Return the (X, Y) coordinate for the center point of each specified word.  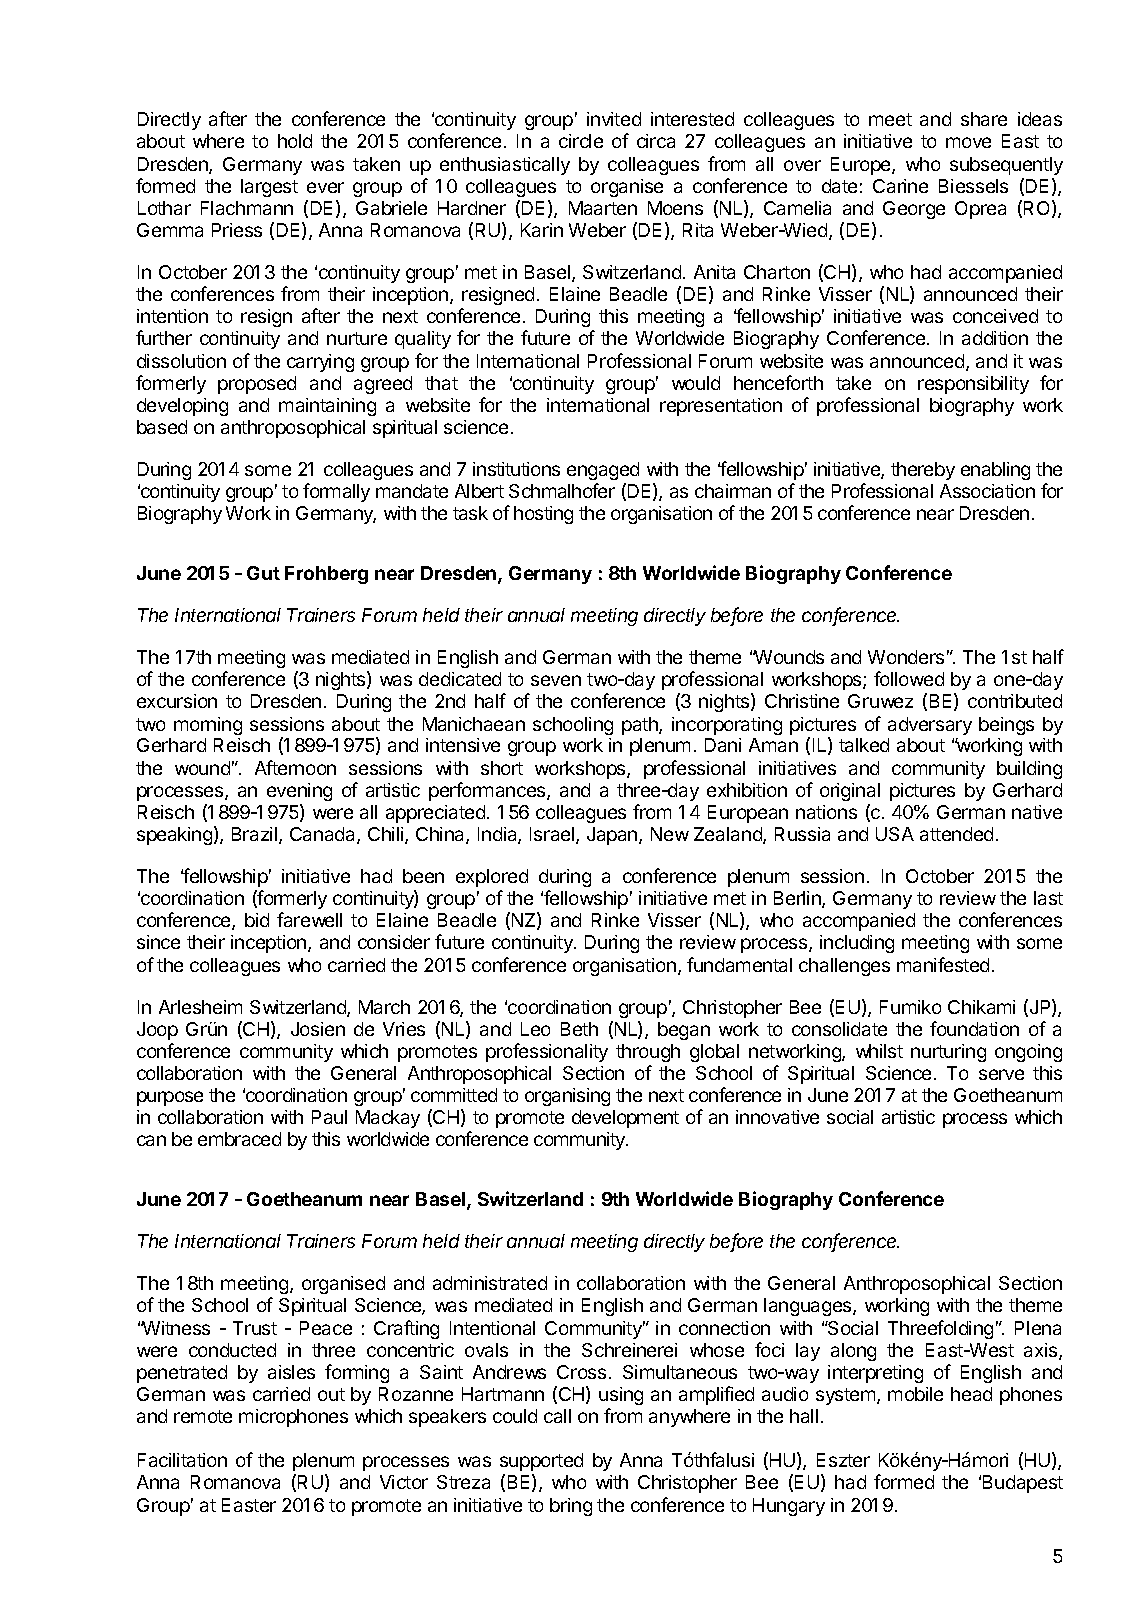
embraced (239, 1139)
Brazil (256, 835)
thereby (923, 471)
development (625, 1119)
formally (336, 492)
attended (956, 834)
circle (581, 141)
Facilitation (182, 1460)
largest (269, 188)
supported (541, 1462)
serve (1001, 1074)
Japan (613, 836)
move (968, 142)
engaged (603, 471)
